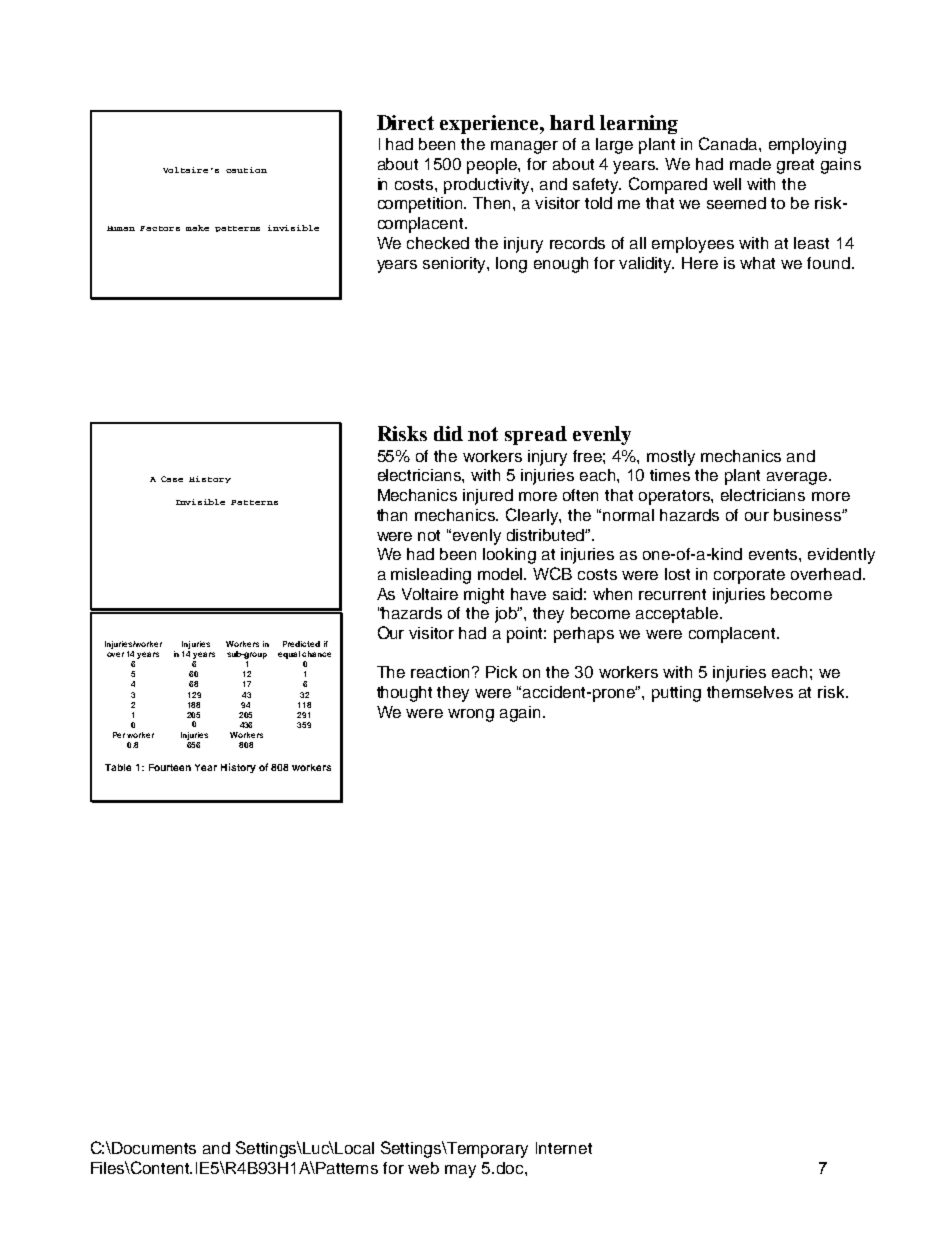 Image resolution: width=952 pixels, height=1233 pixels. What do you see at coordinates (170, 767) in the image?
I see `Fourteen` at bounding box center [170, 767].
